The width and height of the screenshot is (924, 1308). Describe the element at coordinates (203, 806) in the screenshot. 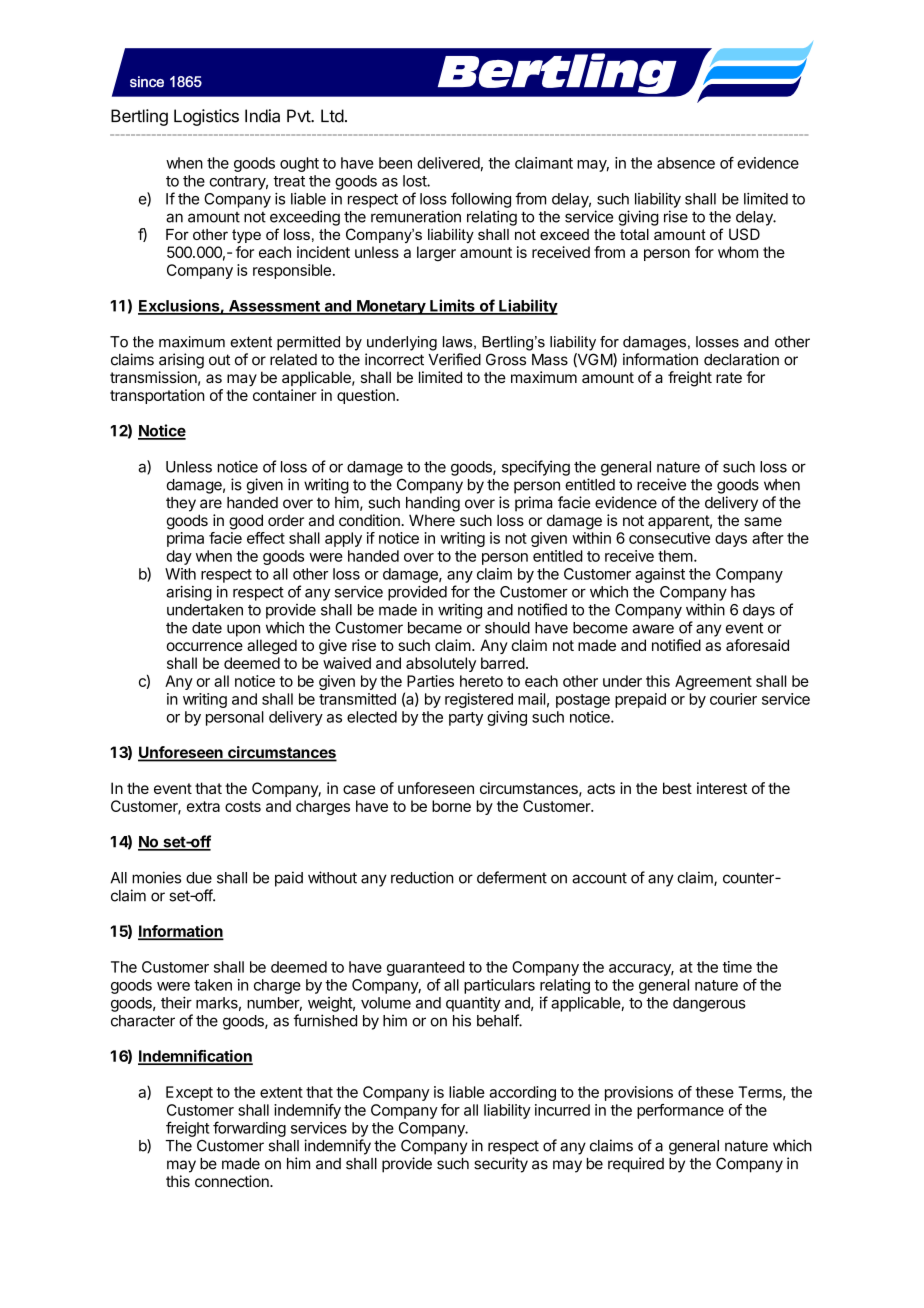

I see `extra` at that location.
